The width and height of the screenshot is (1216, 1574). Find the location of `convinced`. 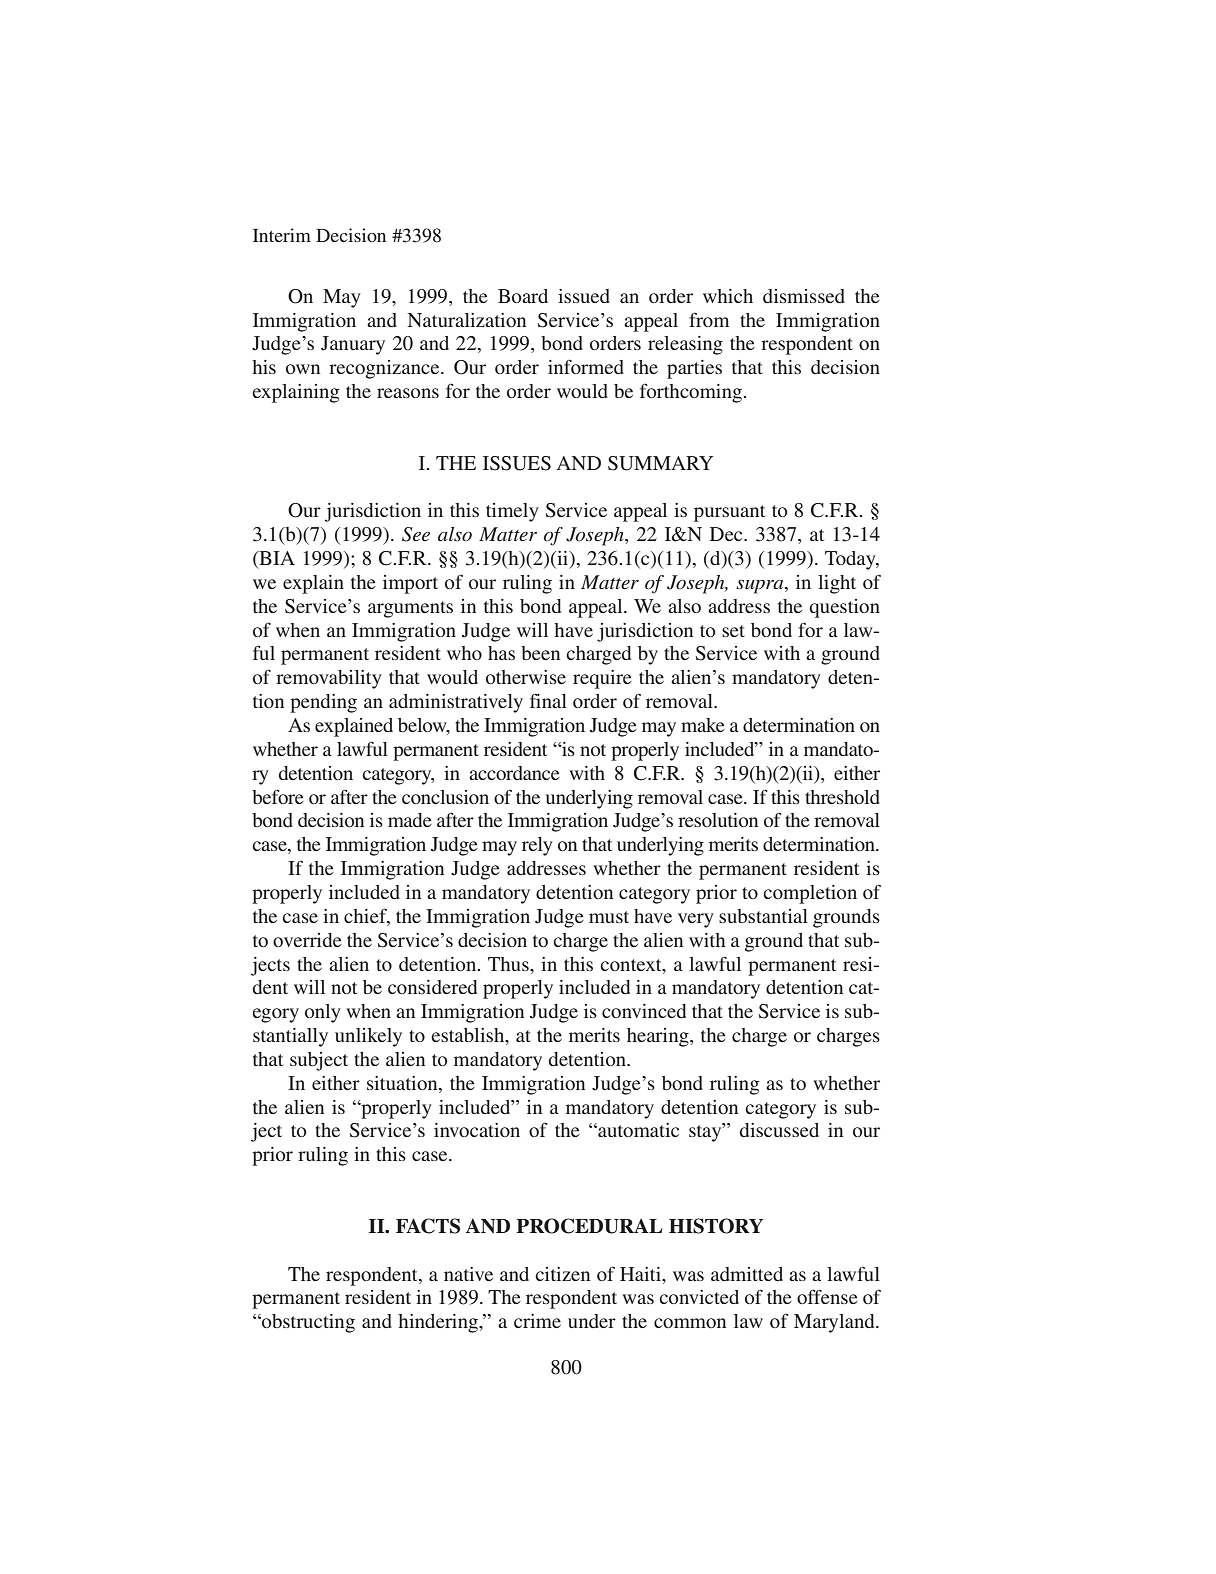

convinced is located at coordinates (644, 1011).
